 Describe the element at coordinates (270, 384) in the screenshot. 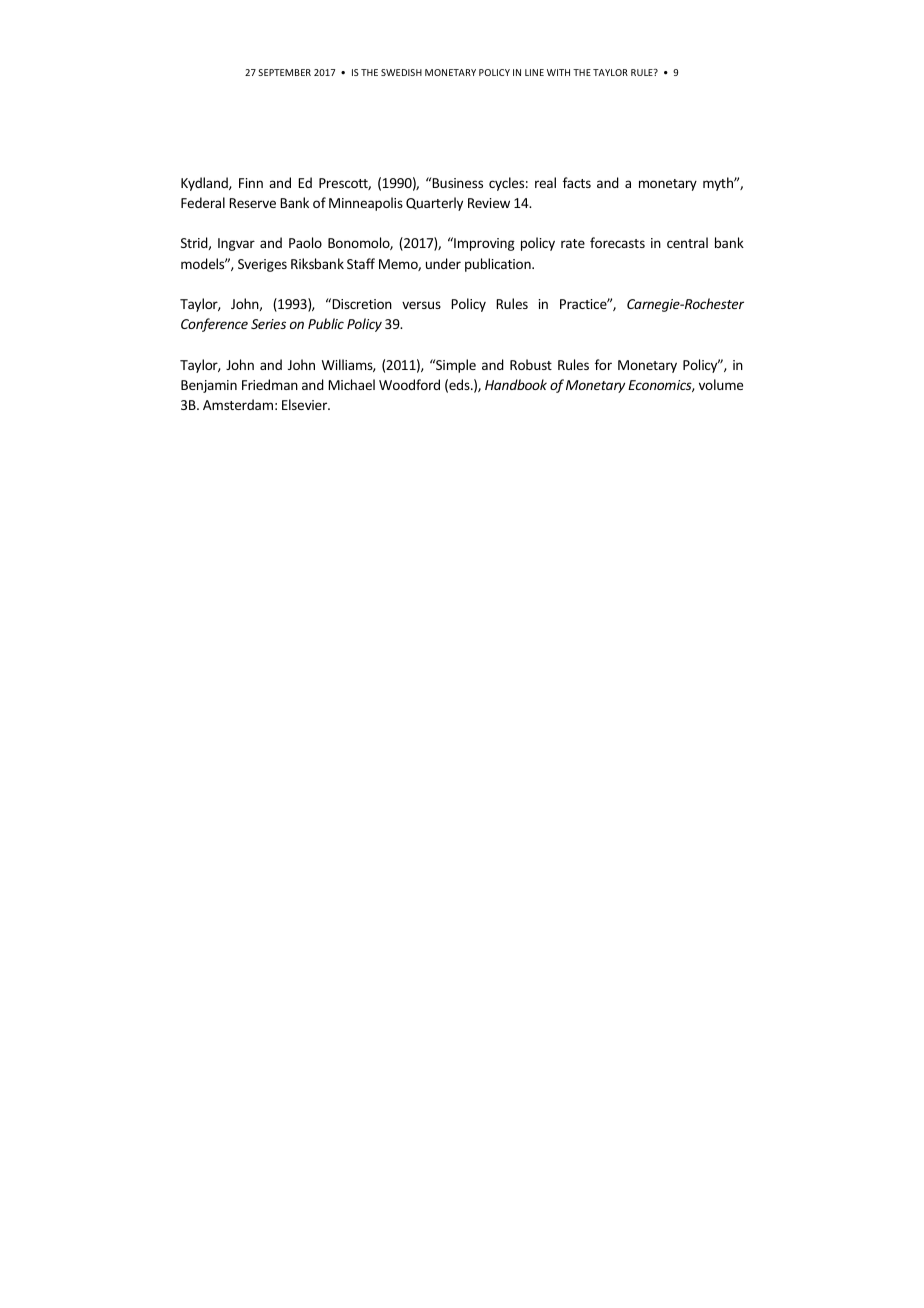

I see `Friedman` at that location.
